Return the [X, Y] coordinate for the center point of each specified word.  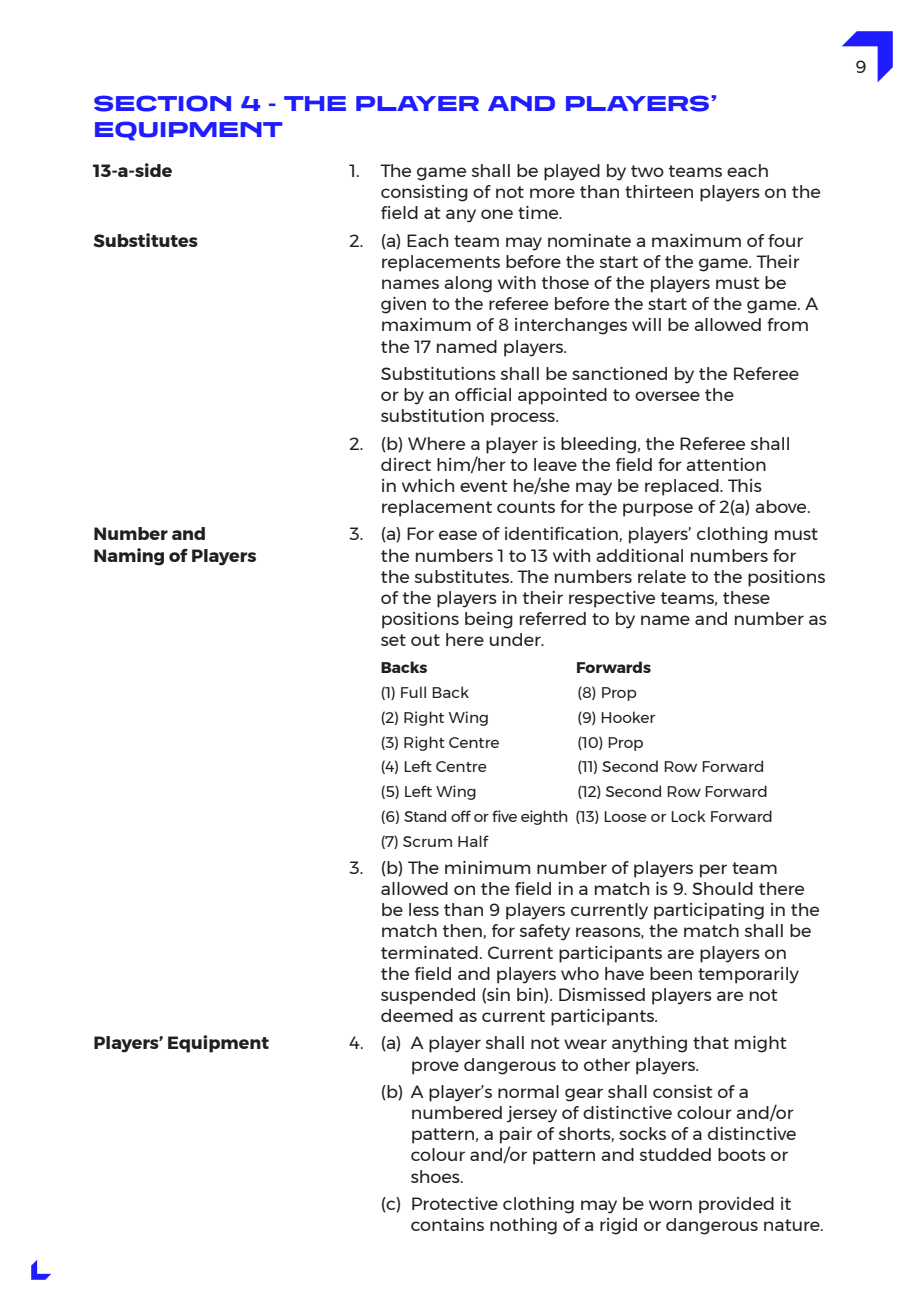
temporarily [748, 975]
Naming [129, 557]
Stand [425, 816]
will [646, 324]
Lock [688, 816]
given [403, 305]
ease [458, 535]
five [504, 816]
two [647, 171]
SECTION [162, 103]
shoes [436, 1176]
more [552, 193]
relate [662, 576]
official [483, 394]
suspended [428, 996]
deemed [417, 1015]
